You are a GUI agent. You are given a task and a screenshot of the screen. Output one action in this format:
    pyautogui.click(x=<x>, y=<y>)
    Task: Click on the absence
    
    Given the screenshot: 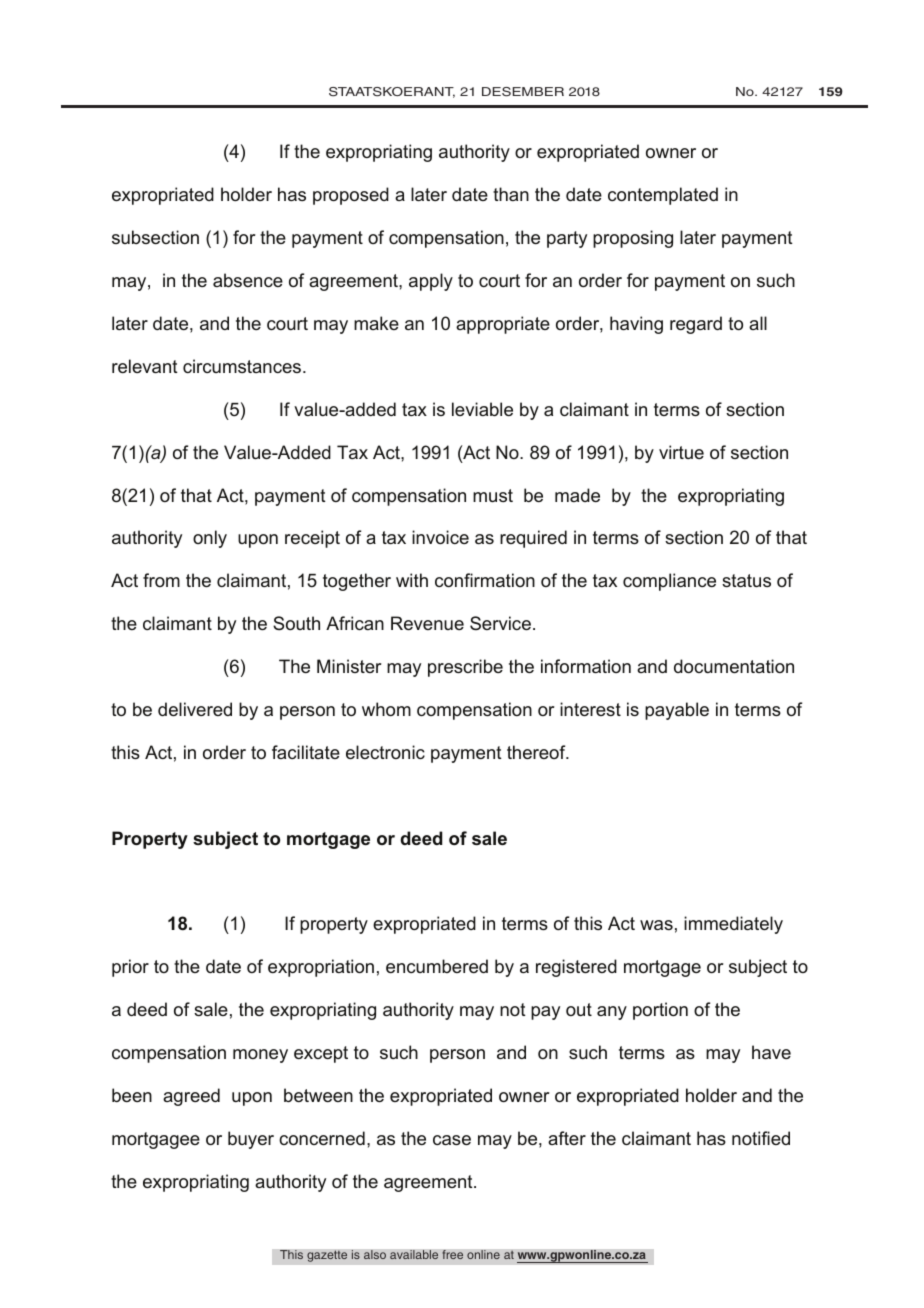 What is the action you would take?
    pyautogui.click(x=248, y=280)
